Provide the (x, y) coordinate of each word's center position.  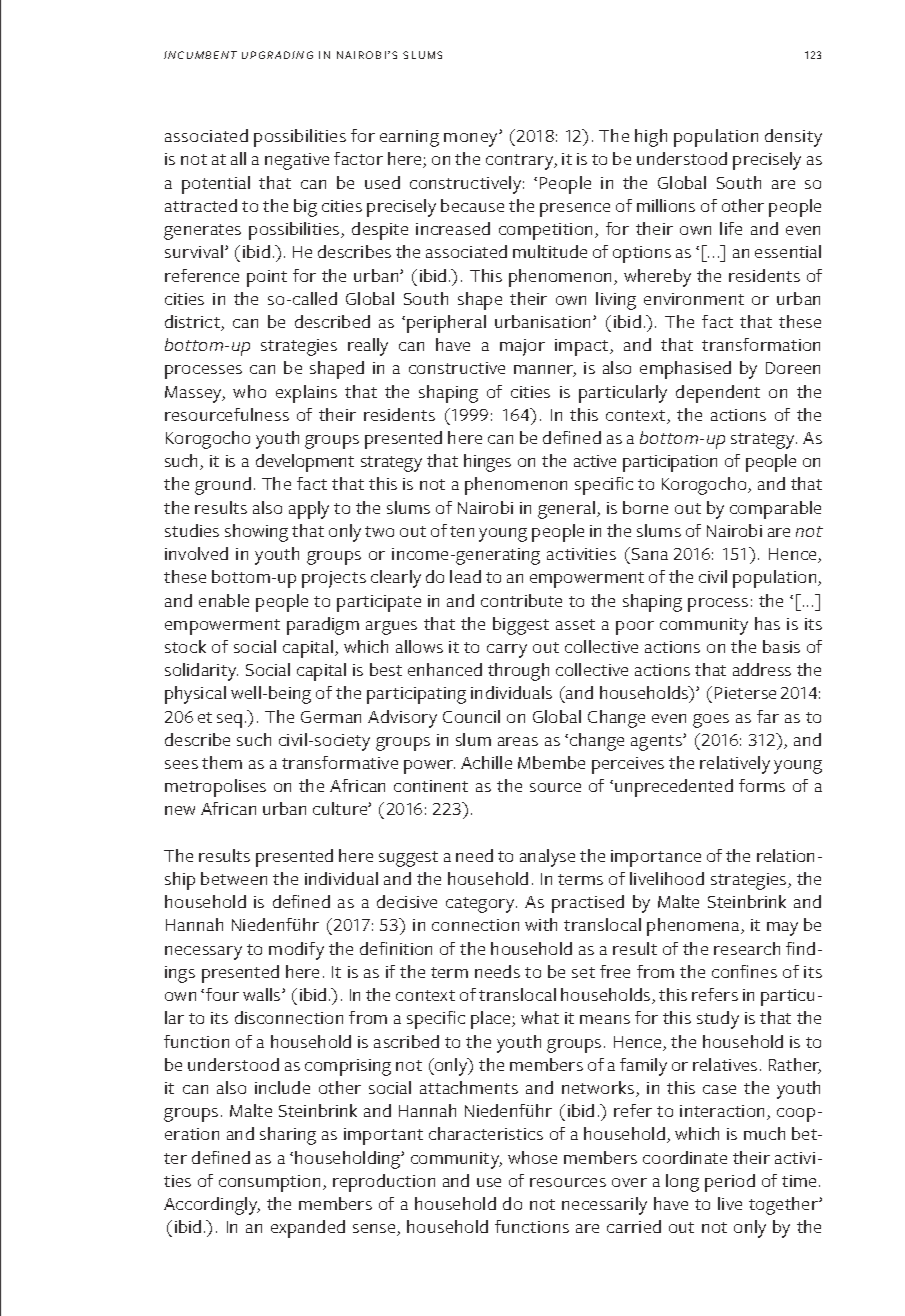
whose (532, 1157)
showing (256, 533)
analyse (547, 858)
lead (465, 576)
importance (656, 858)
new (180, 810)
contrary (521, 162)
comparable (775, 510)
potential (216, 185)
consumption (269, 1183)
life (731, 228)
